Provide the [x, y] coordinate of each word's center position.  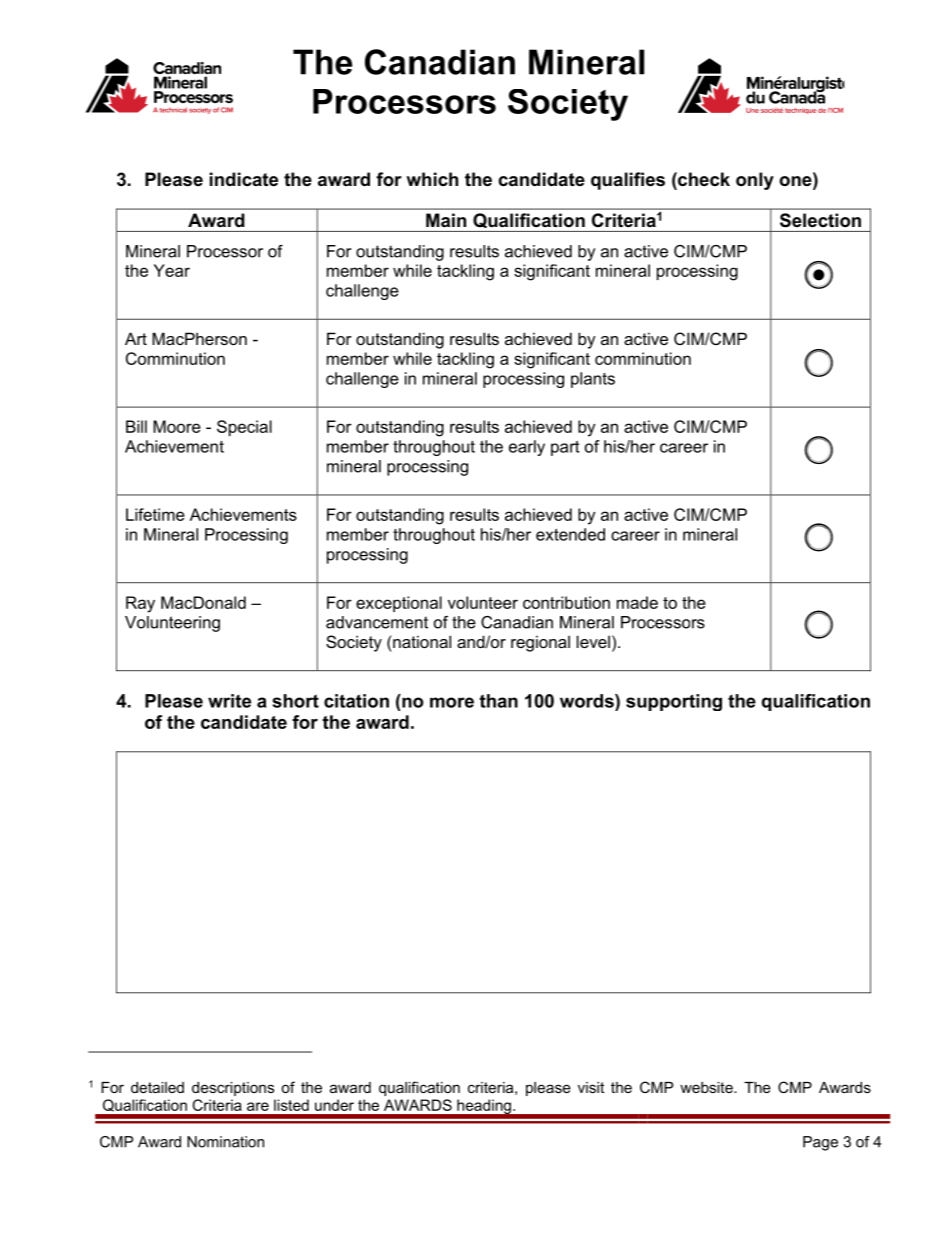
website [707, 1087]
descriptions [233, 1089]
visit [591, 1087]
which [432, 179]
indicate [244, 179]
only [755, 181]
